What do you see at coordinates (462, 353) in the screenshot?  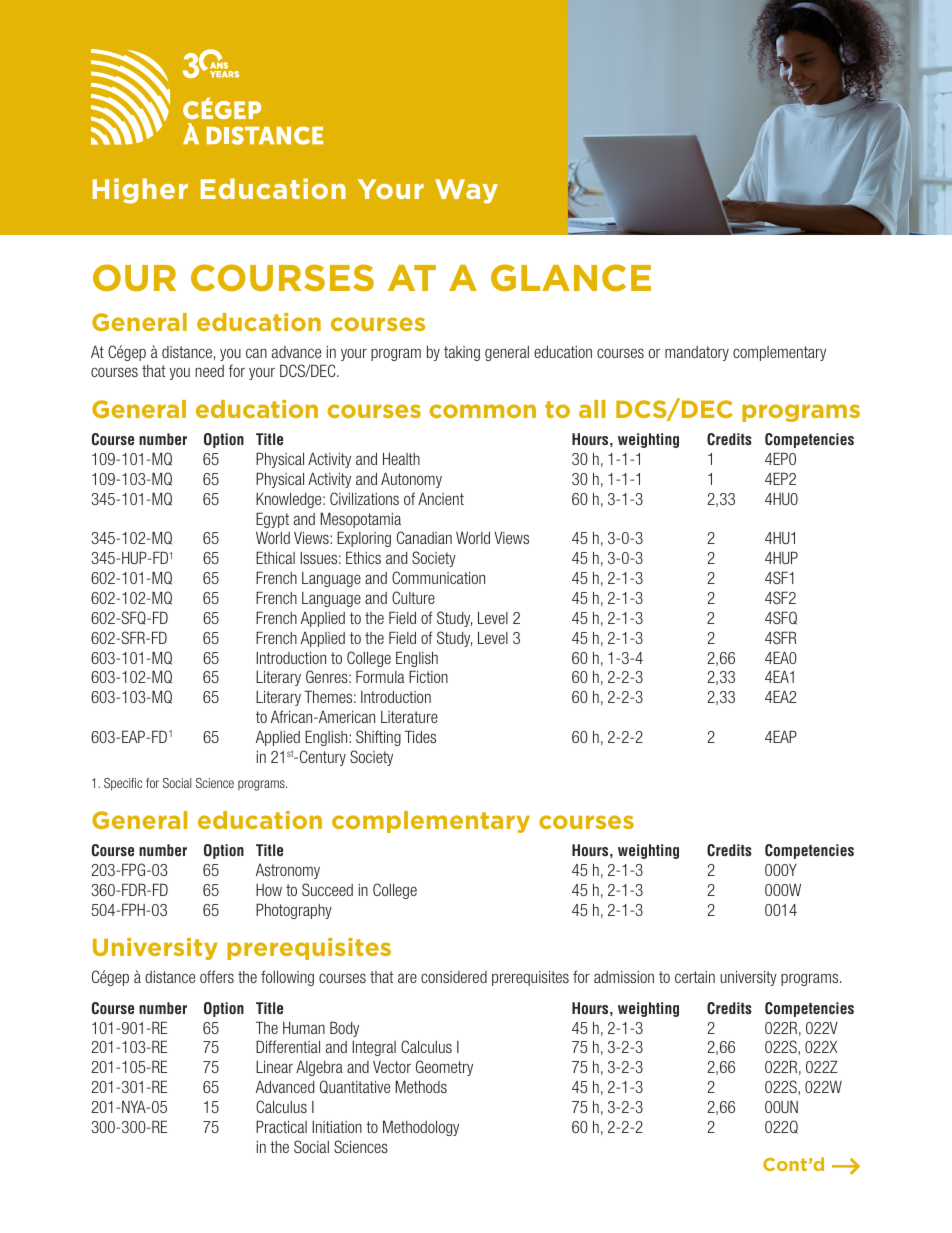 I see `taking` at bounding box center [462, 353].
